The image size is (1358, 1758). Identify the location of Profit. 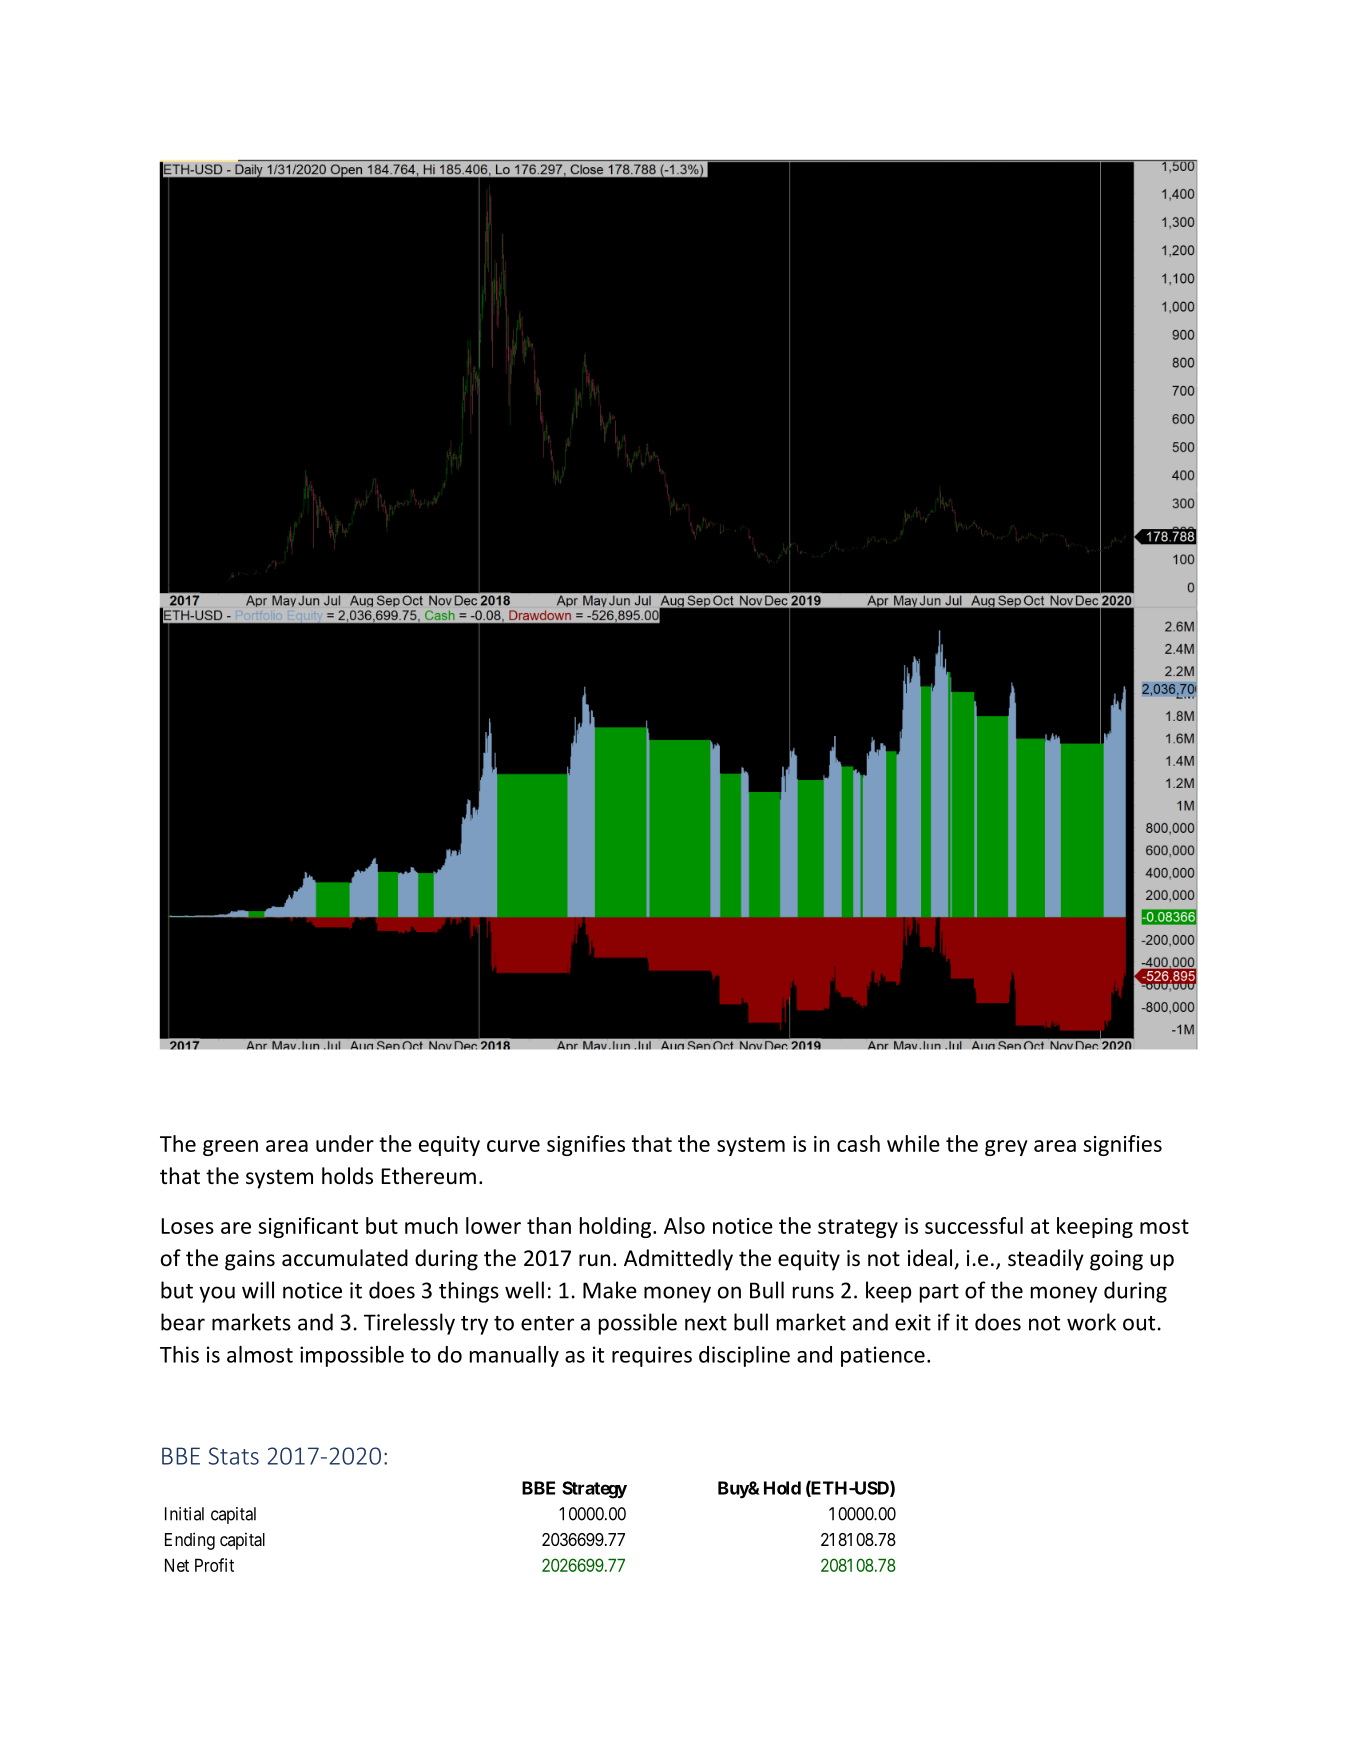
(214, 1565).
